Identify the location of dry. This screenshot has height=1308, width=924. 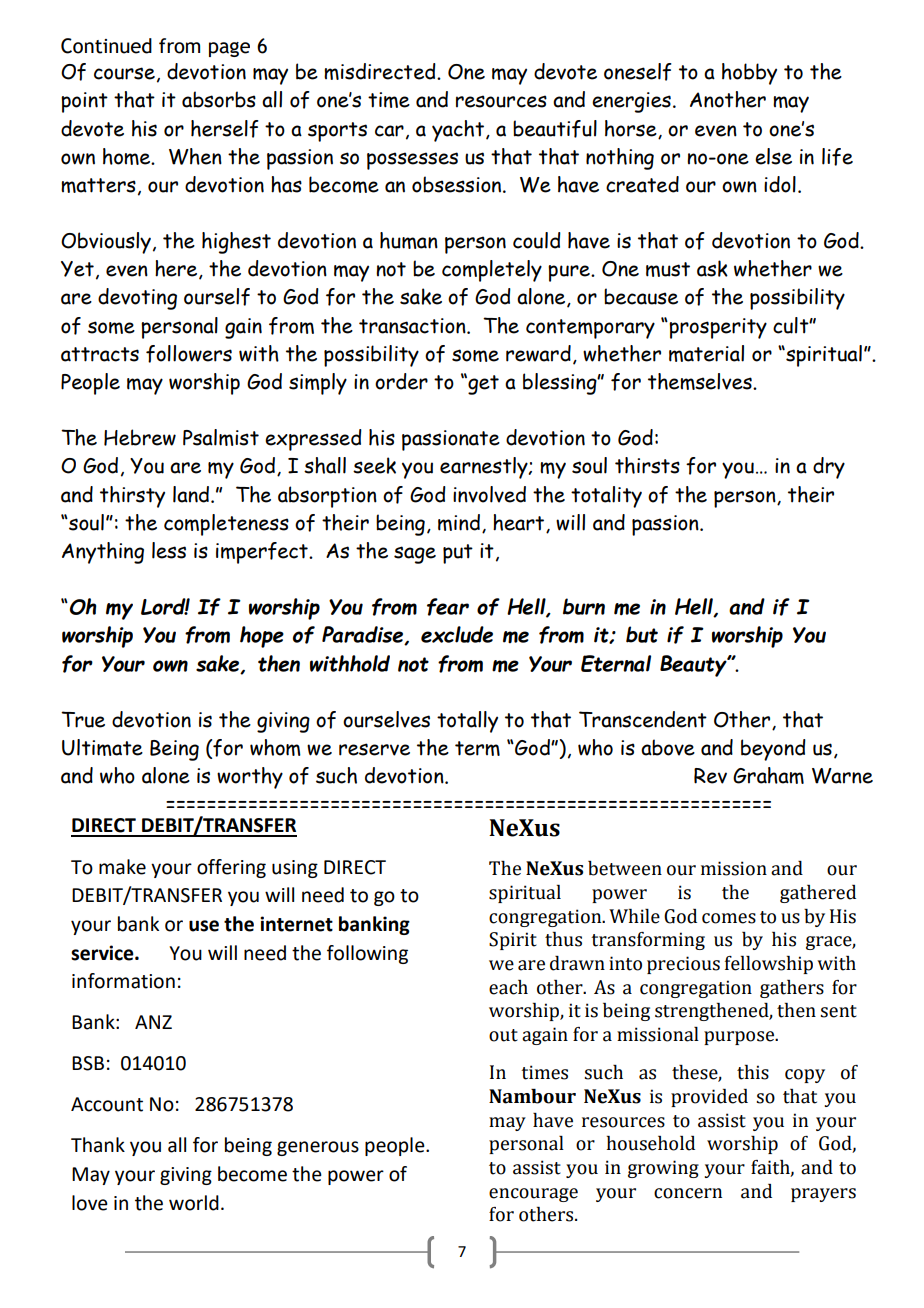
(829, 468).
